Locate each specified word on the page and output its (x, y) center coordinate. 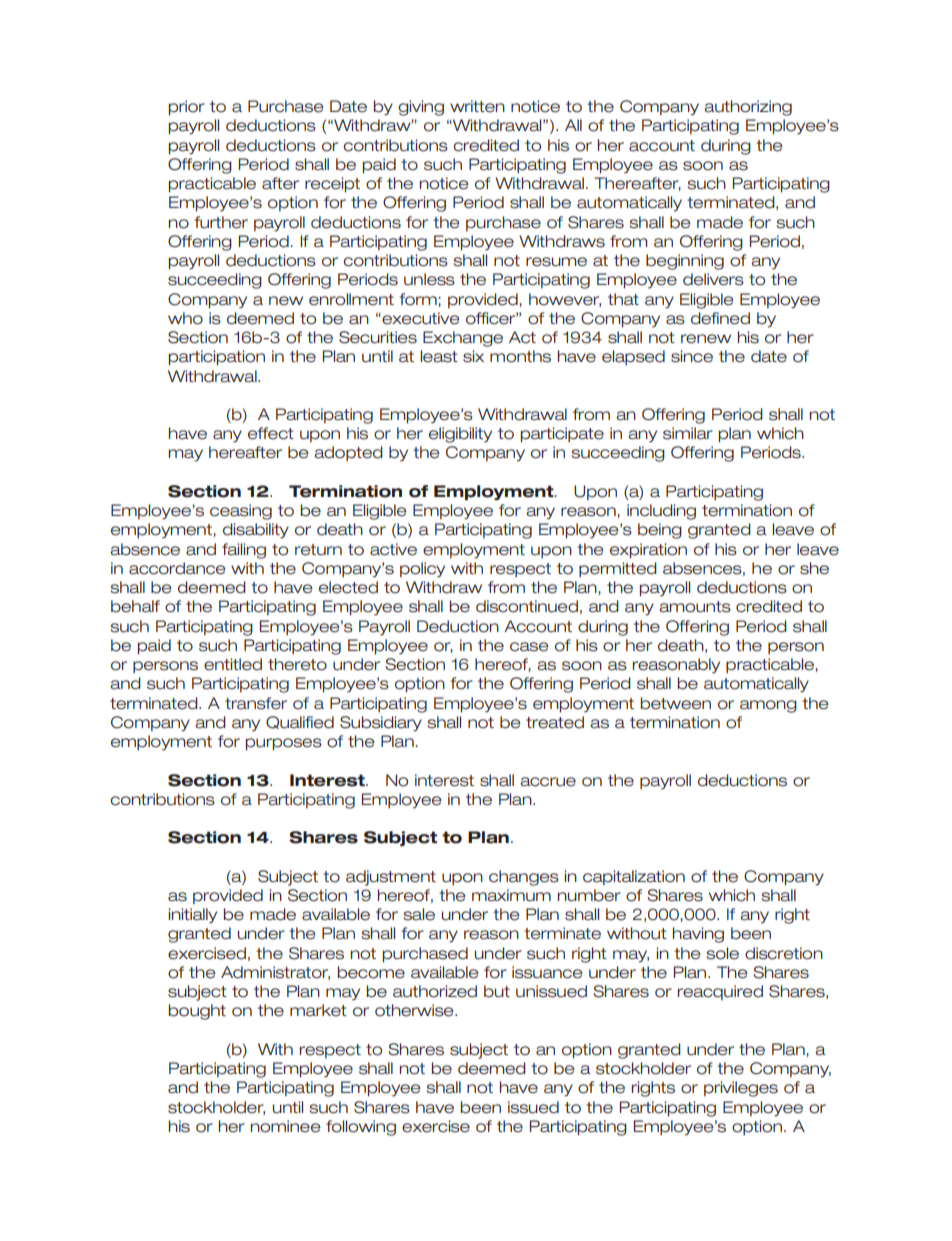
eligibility (460, 435)
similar (688, 433)
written (477, 106)
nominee (286, 1126)
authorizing (748, 108)
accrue (548, 782)
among (768, 706)
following (361, 1128)
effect (271, 433)
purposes (284, 744)
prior (187, 108)
